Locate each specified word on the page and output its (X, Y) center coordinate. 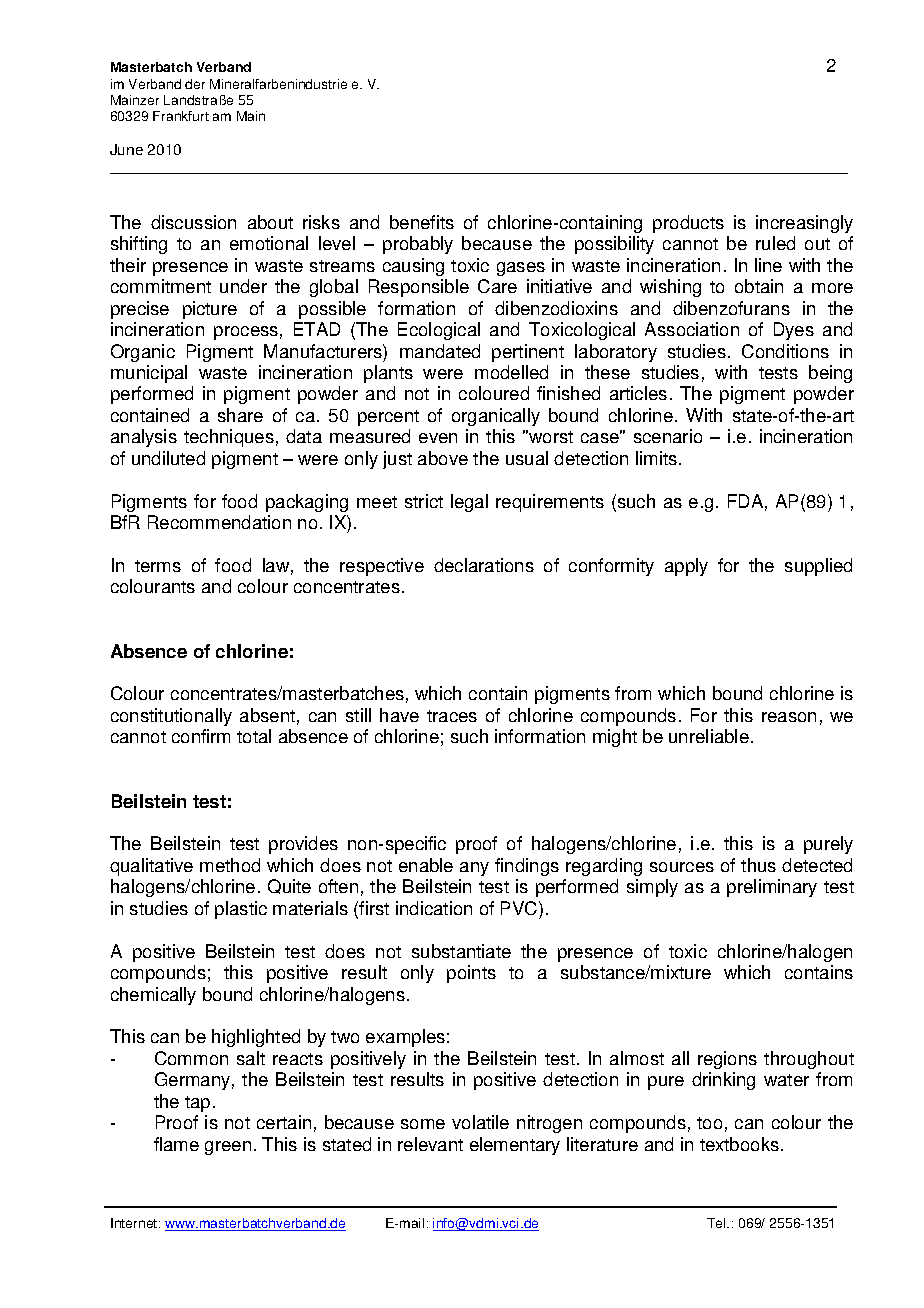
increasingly (804, 224)
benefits (422, 222)
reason (789, 717)
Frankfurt (181, 116)
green (228, 1148)
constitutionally (171, 717)
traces (452, 716)
